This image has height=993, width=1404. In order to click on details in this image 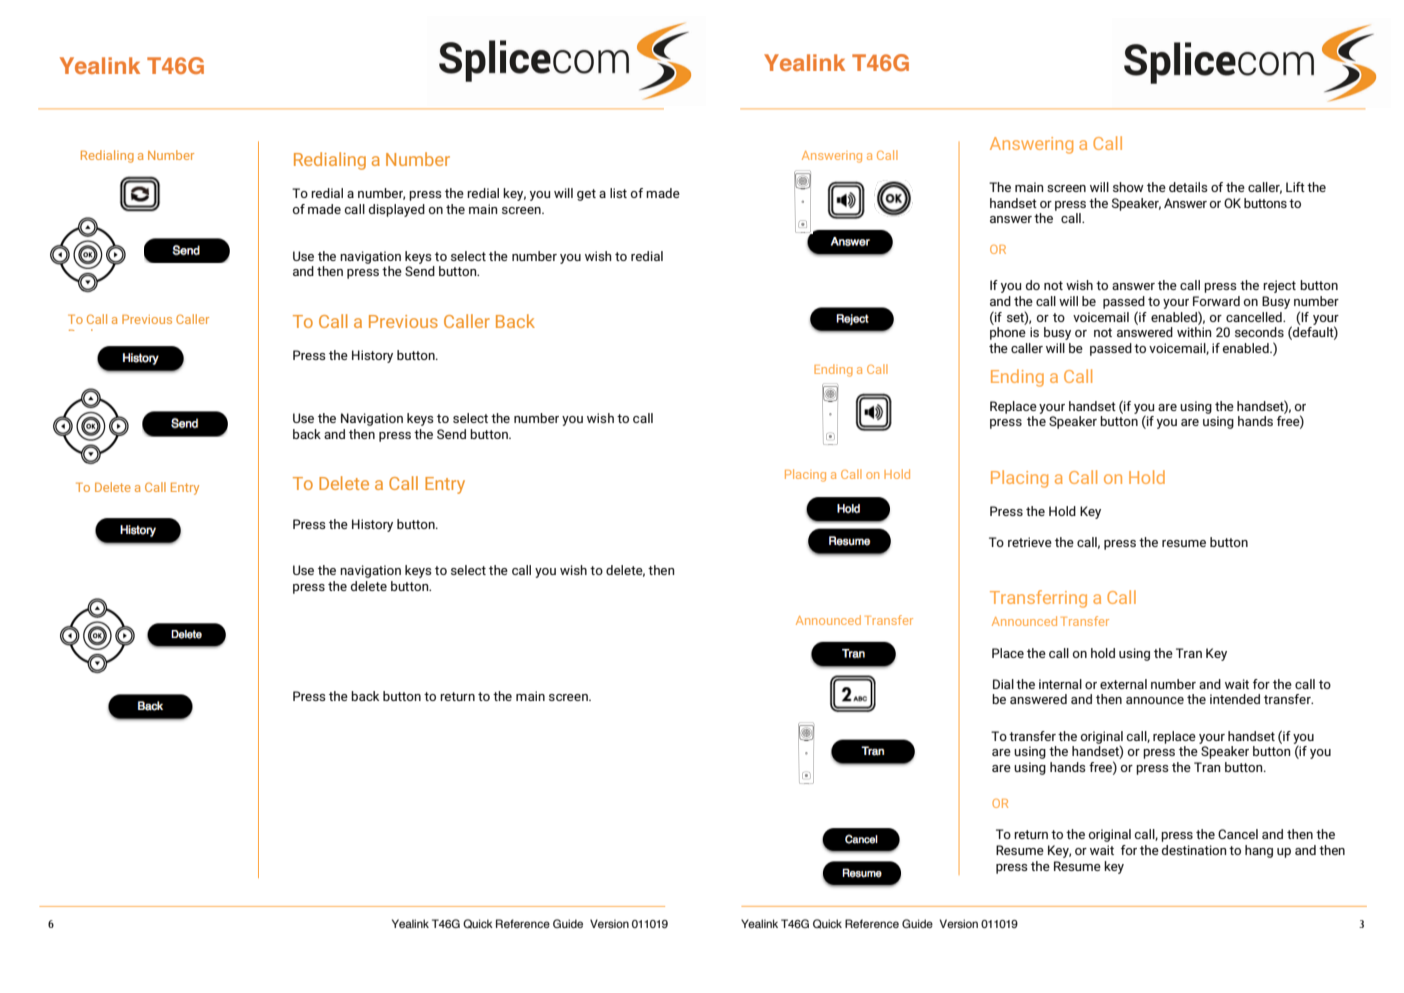, I will do `click(1188, 187)`.
